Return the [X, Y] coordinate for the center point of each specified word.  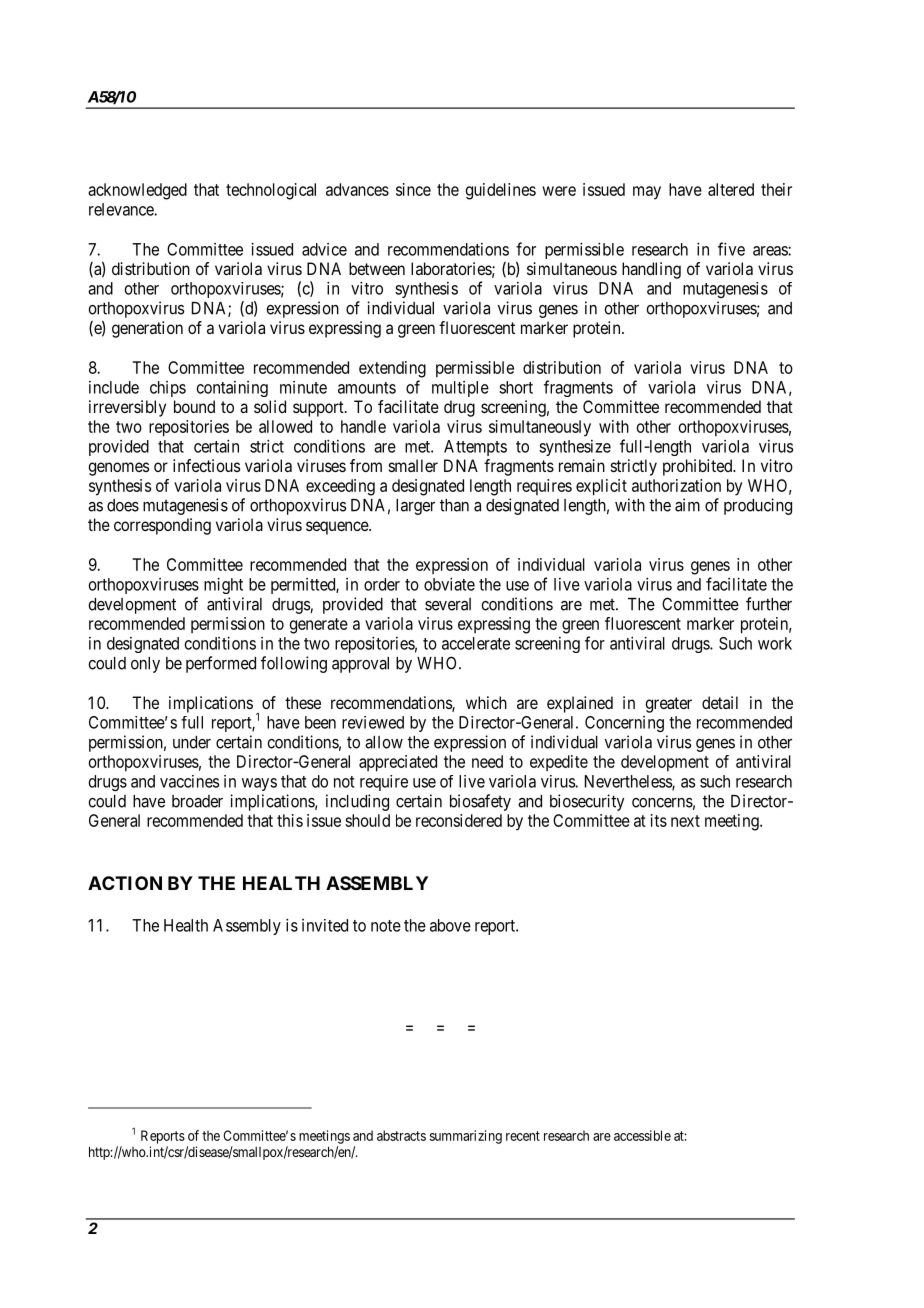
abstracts [401, 1135]
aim [687, 505]
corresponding [162, 526]
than [454, 505]
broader [197, 801]
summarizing [466, 1137]
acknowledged [137, 191]
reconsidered [459, 820]
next [685, 821]
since [413, 189]
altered [731, 189]
